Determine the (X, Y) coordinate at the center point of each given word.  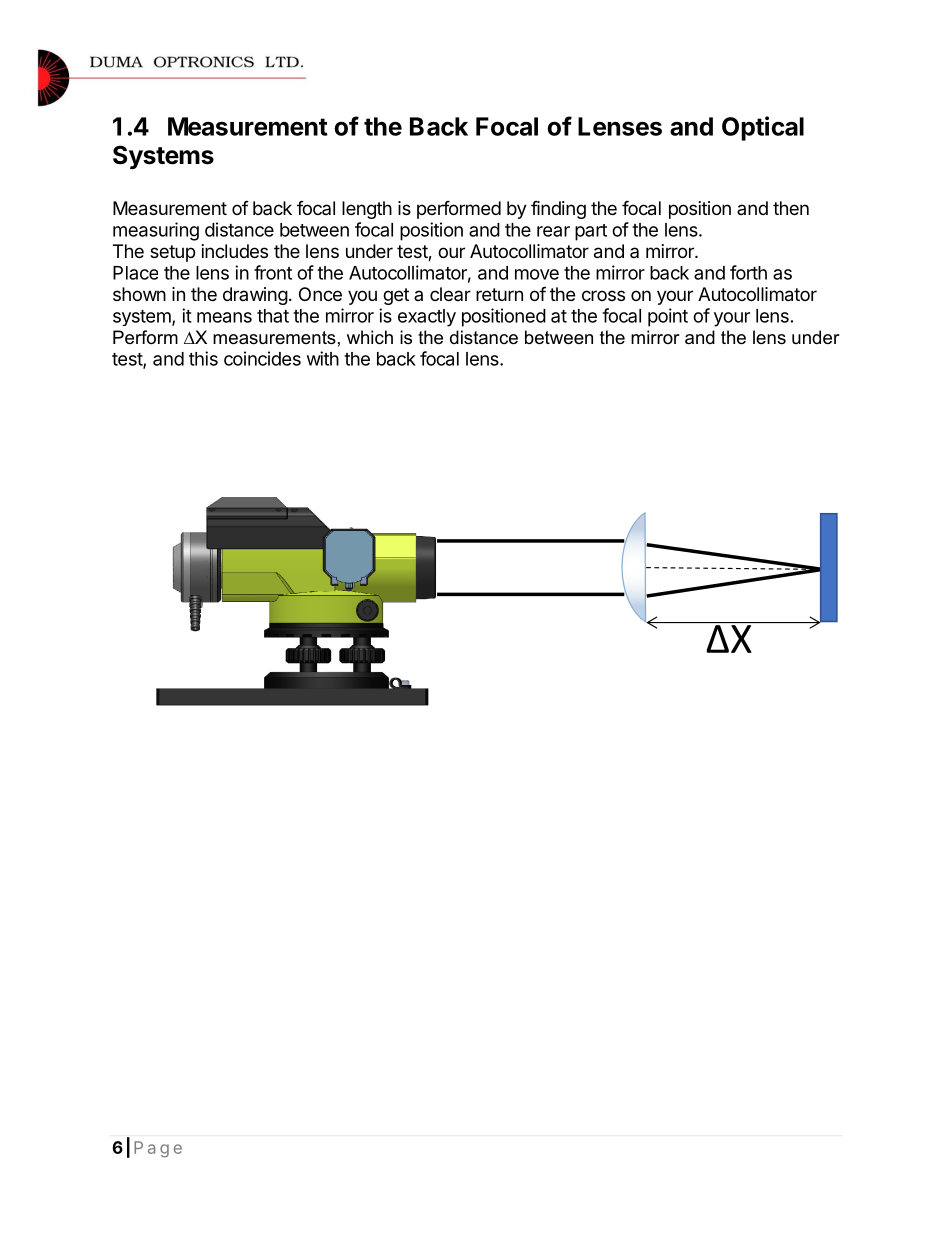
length (367, 210)
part (591, 232)
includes (235, 251)
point (668, 317)
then (791, 208)
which (370, 337)
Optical (763, 128)
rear (553, 231)
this (203, 358)
